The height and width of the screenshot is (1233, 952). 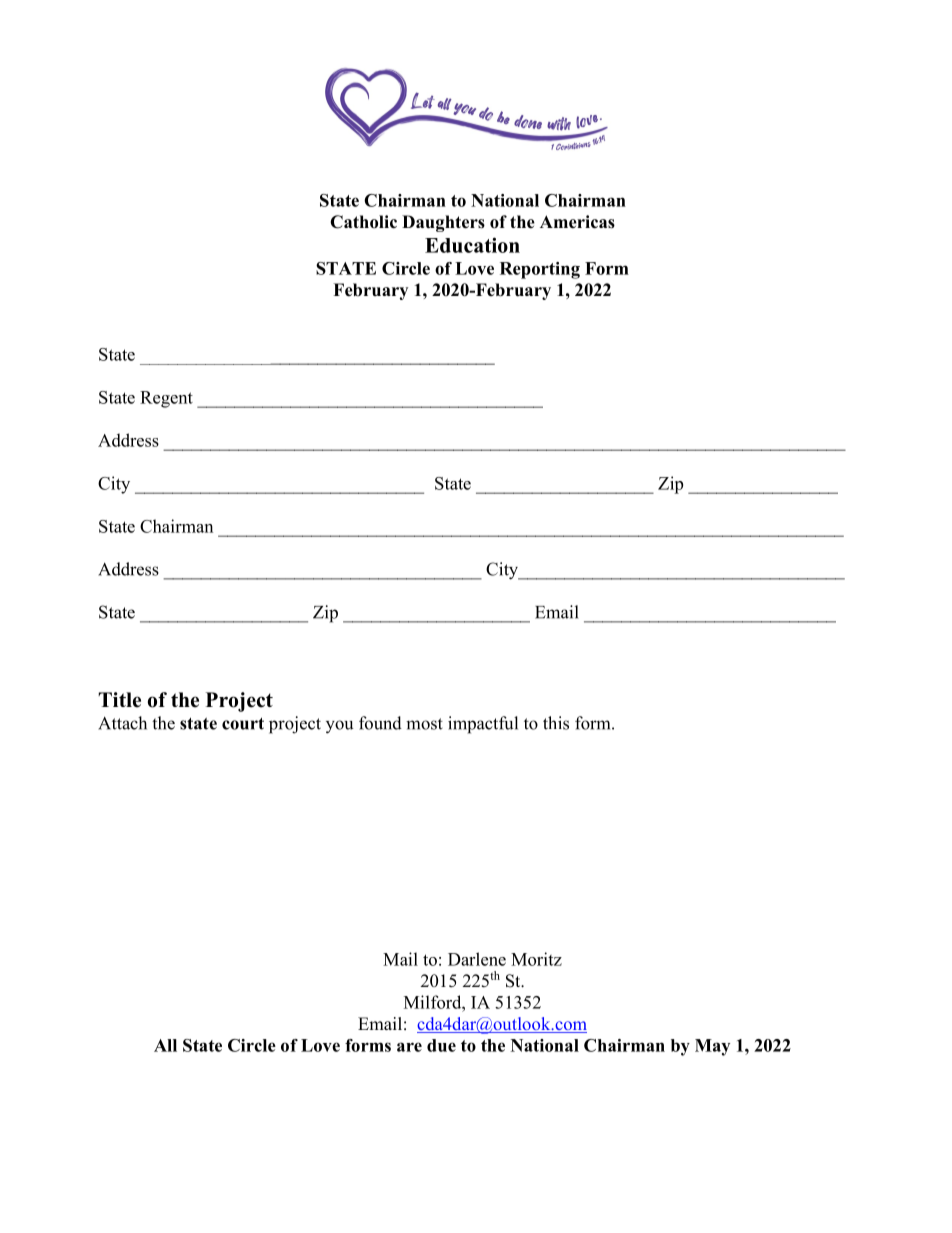 What do you see at coordinates (363, 222) in the screenshot?
I see `Catholic` at bounding box center [363, 222].
